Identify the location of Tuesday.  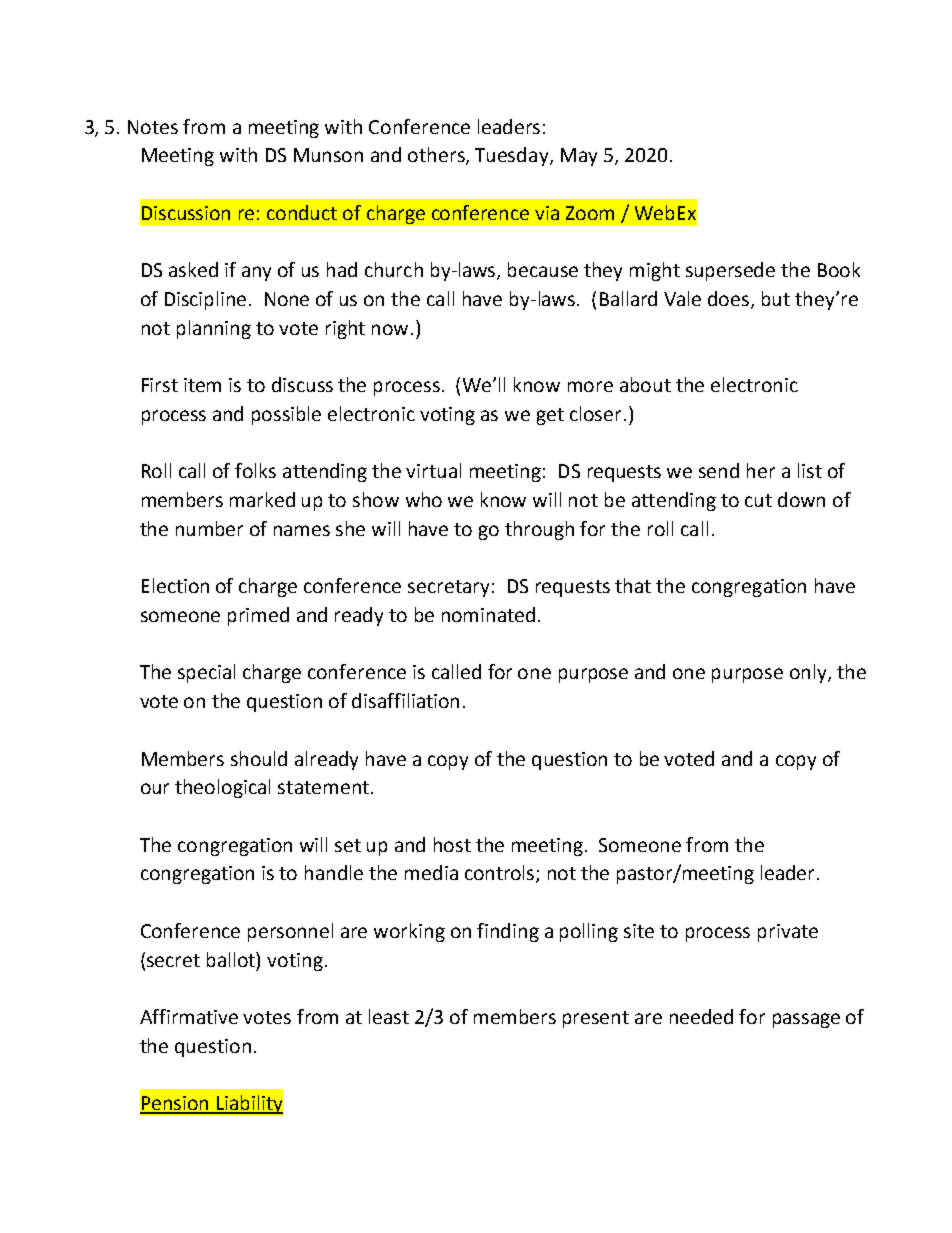
(513, 156).
